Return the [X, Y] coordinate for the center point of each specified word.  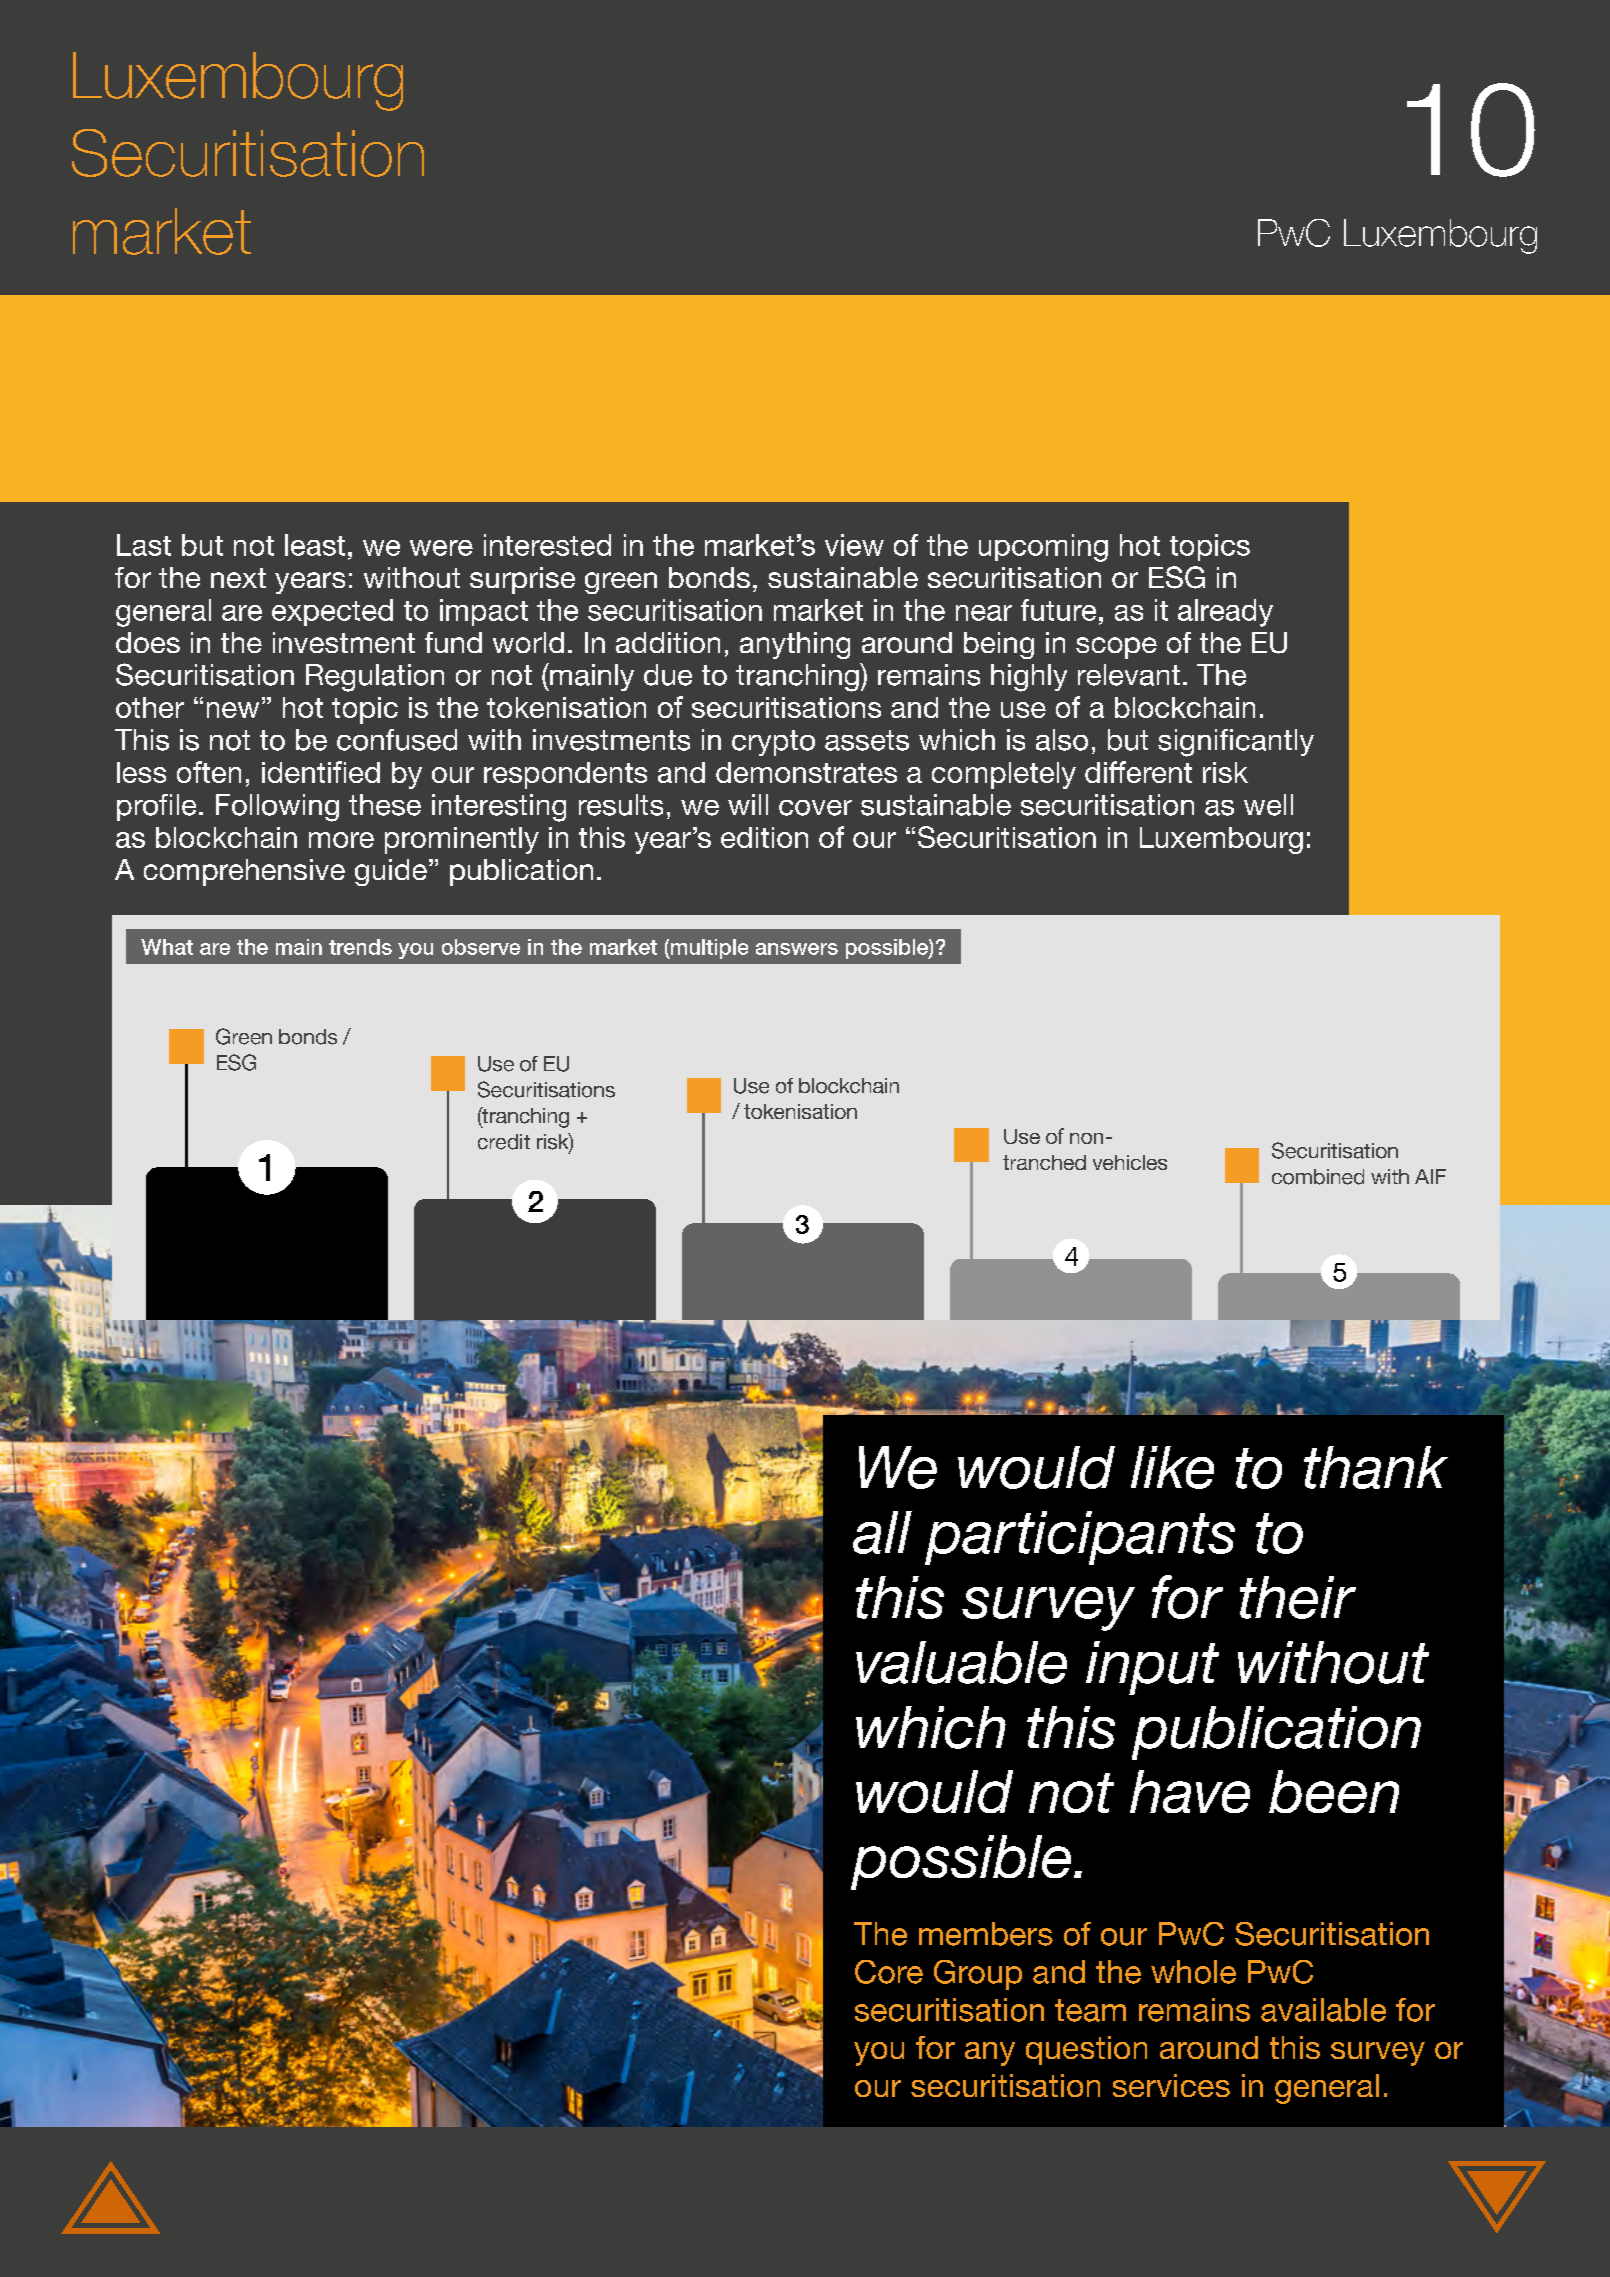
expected [332, 612]
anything [795, 645]
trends [360, 947]
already [1225, 613]
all [882, 1532]
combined [1318, 1177]
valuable [961, 1662]
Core [889, 1972]
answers [797, 949]
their [1298, 1597]
